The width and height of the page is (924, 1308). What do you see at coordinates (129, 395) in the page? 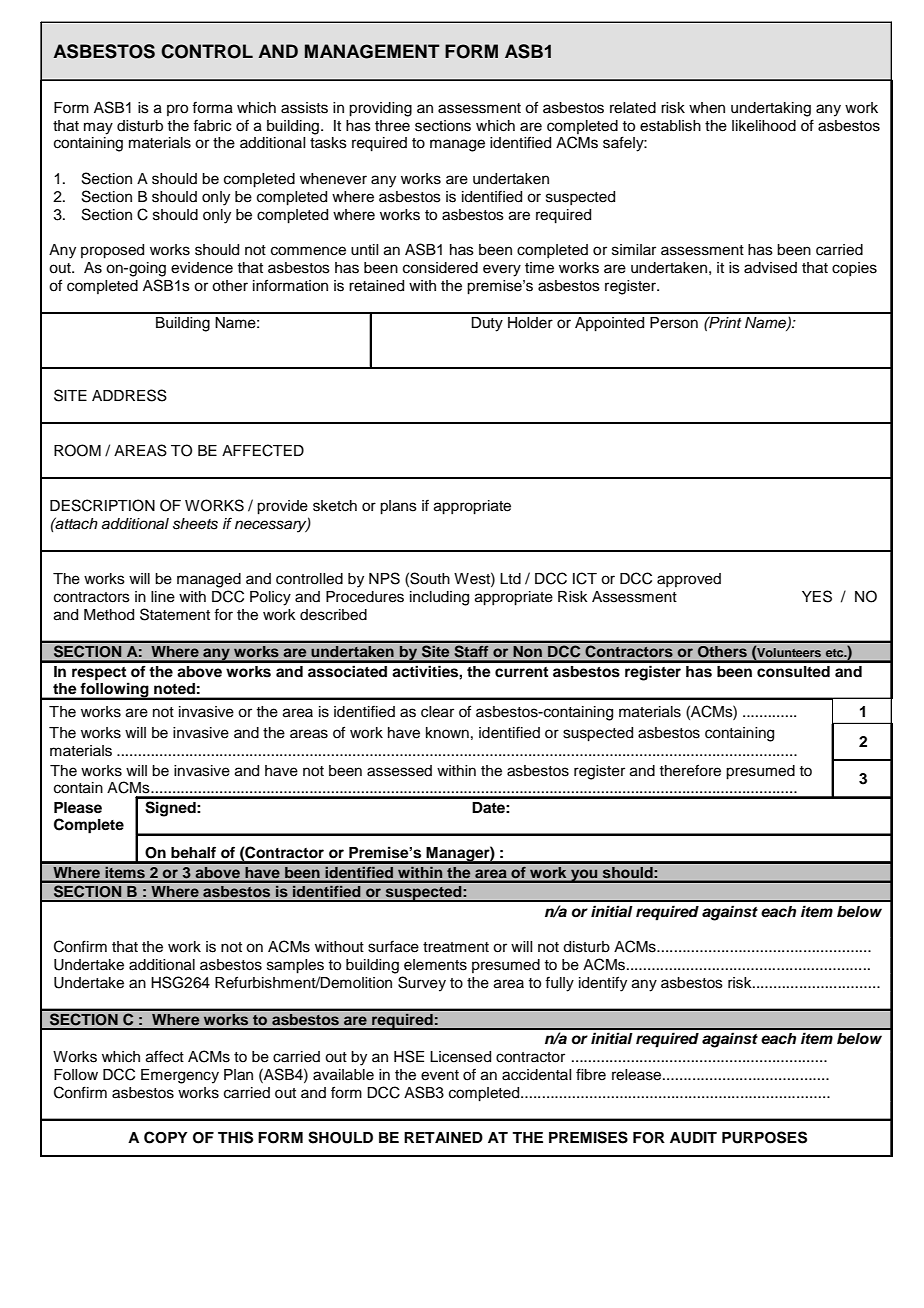
I see `ADDRESS` at bounding box center [129, 395].
